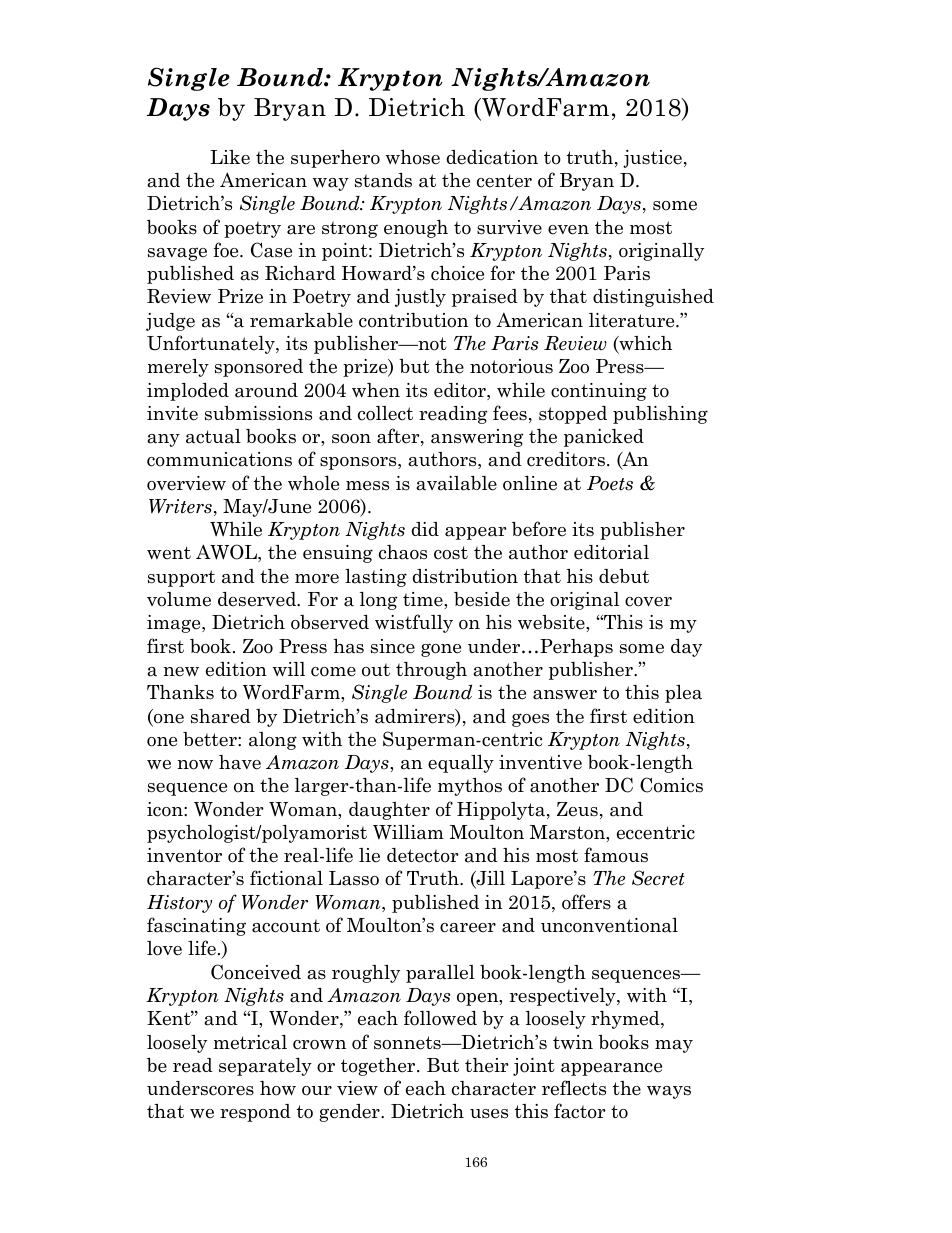 The width and height of the screenshot is (952, 1233). Describe the element at coordinates (255, 1113) in the screenshot. I see `respond` at that location.
